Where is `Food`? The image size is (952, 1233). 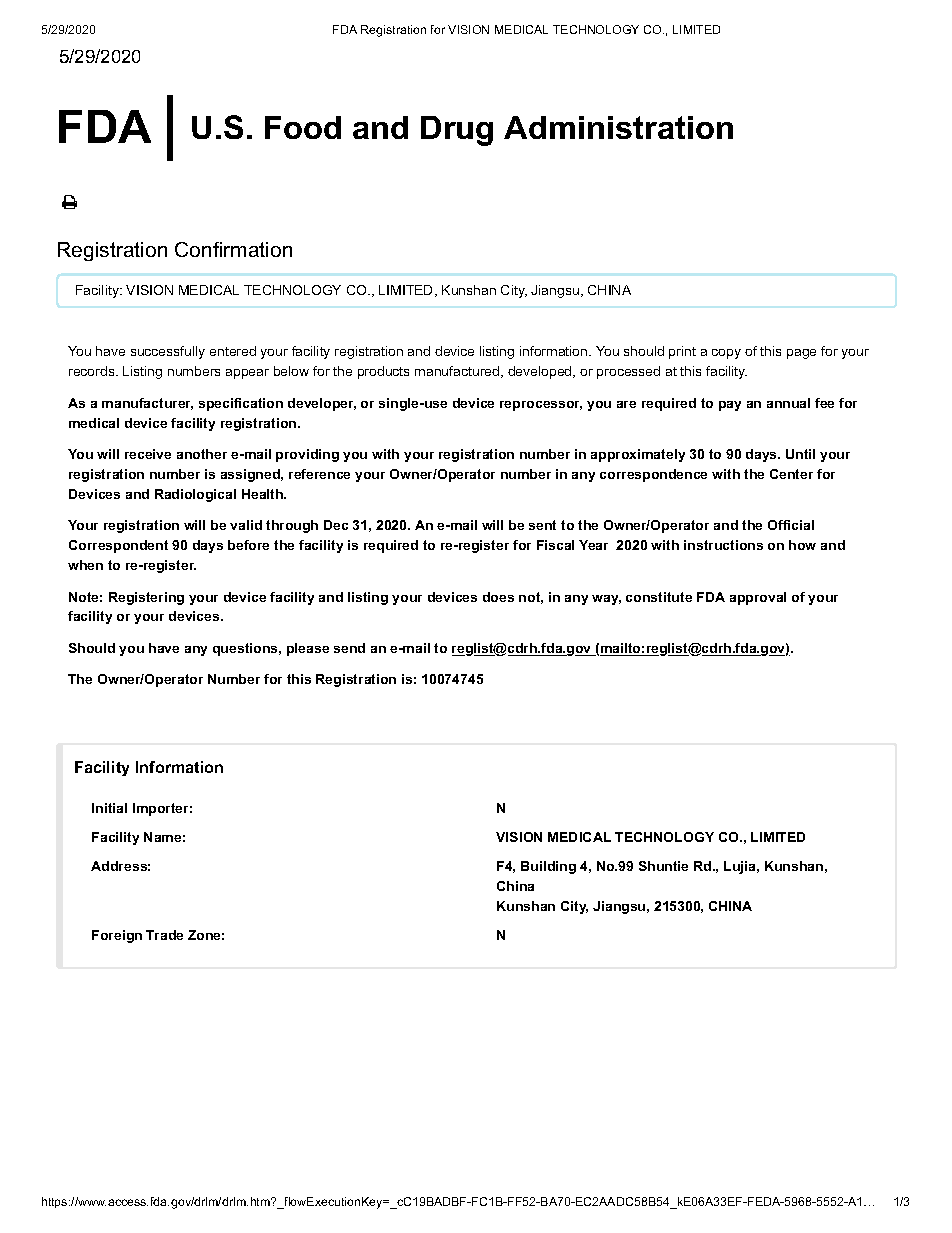 Food is located at coordinates (303, 127).
